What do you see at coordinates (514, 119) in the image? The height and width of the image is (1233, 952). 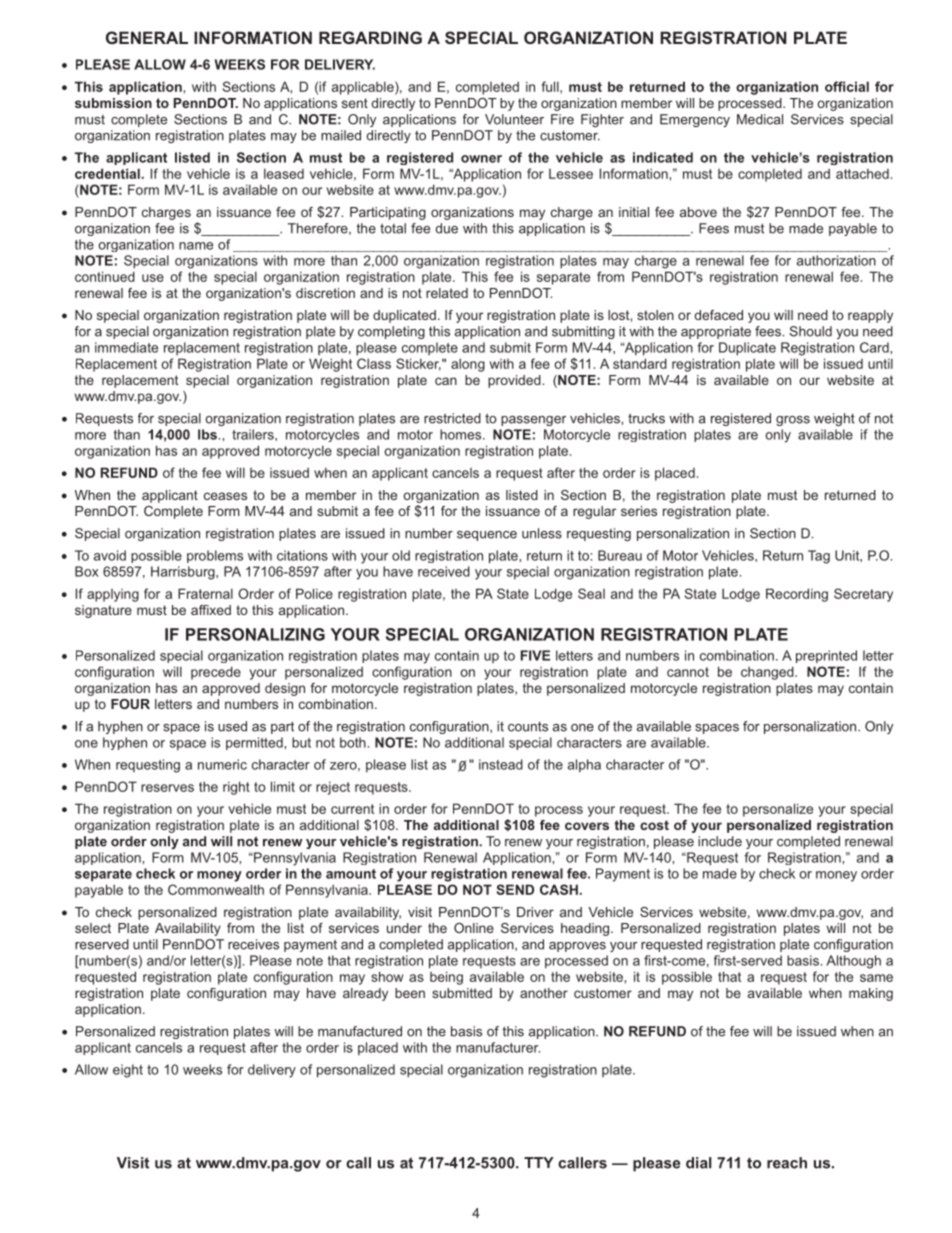 I see `Volunteer` at bounding box center [514, 119].
